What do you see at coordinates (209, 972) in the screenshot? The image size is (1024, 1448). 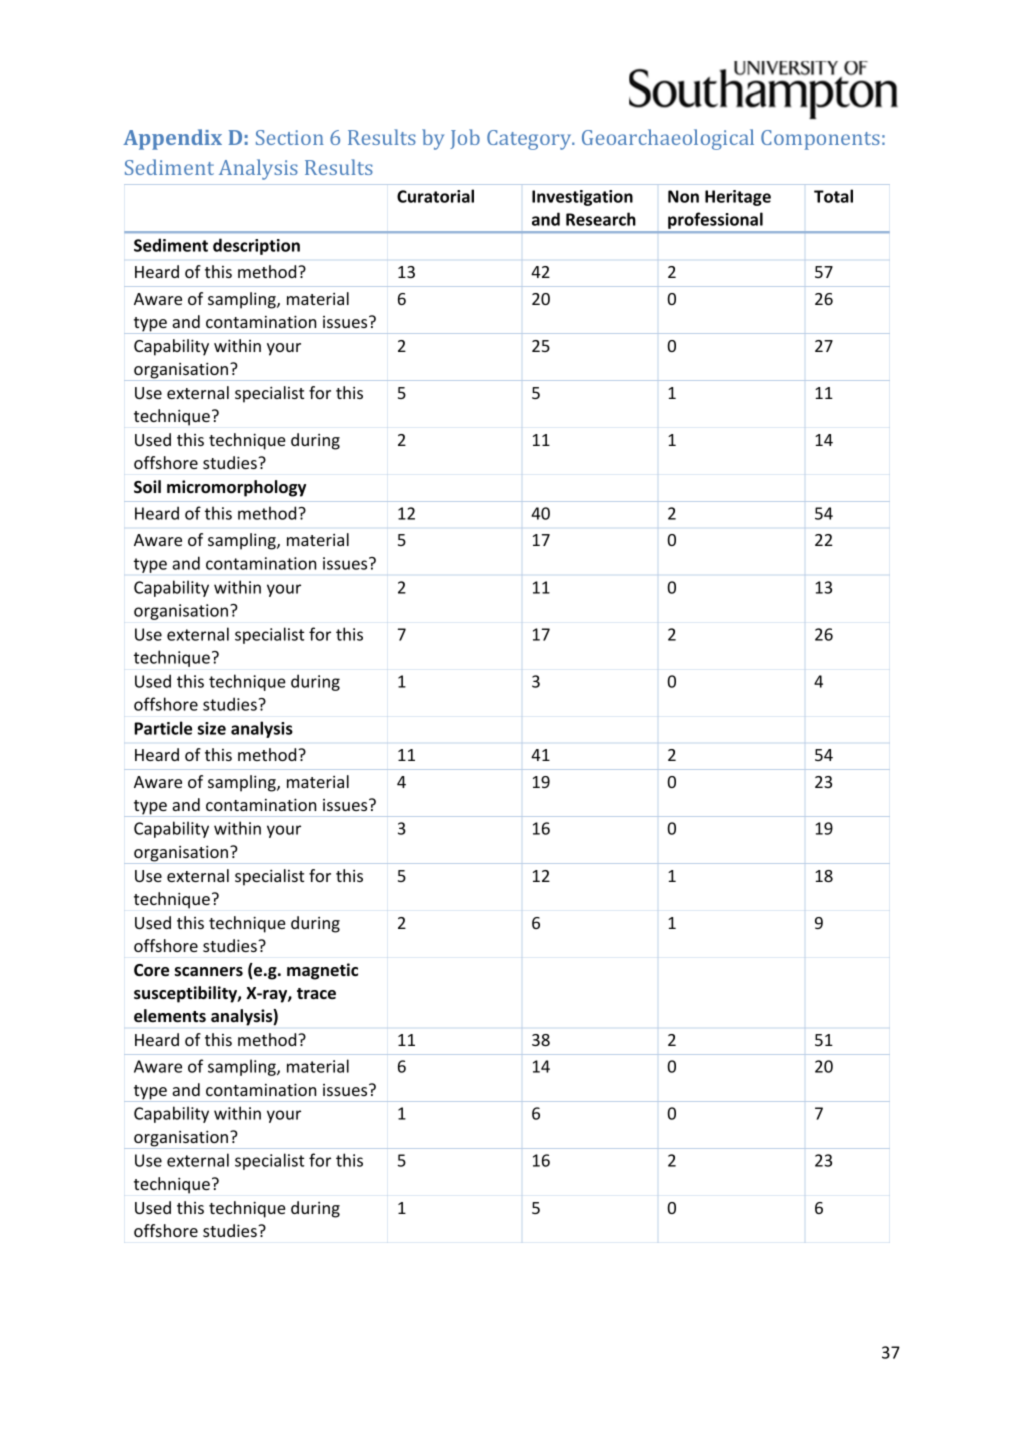 I see `scanners` at bounding box center [209, 972].
